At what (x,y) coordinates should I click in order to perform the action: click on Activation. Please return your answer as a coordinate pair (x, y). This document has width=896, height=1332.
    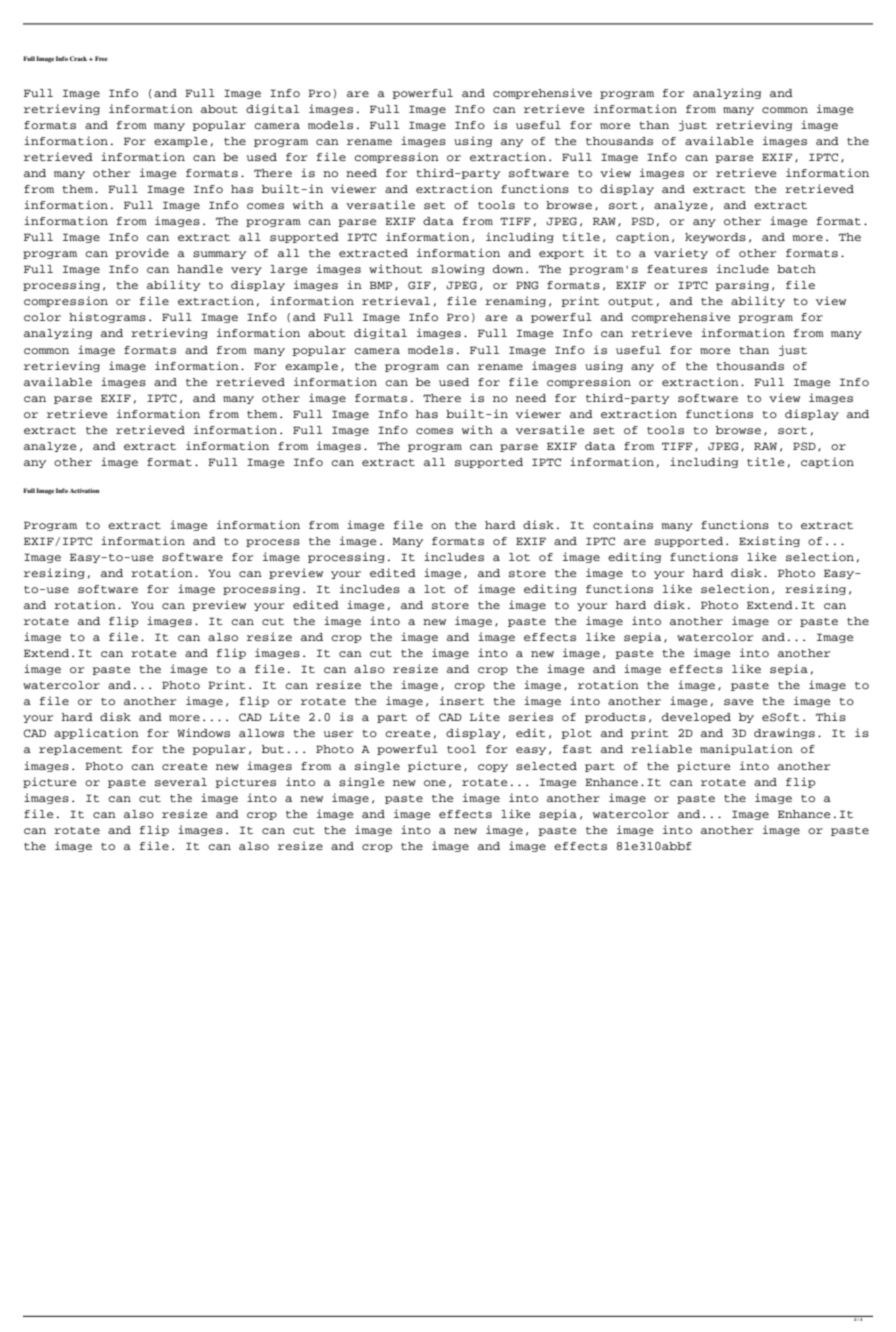
    Looking at the image, I should click on (84, 490).
